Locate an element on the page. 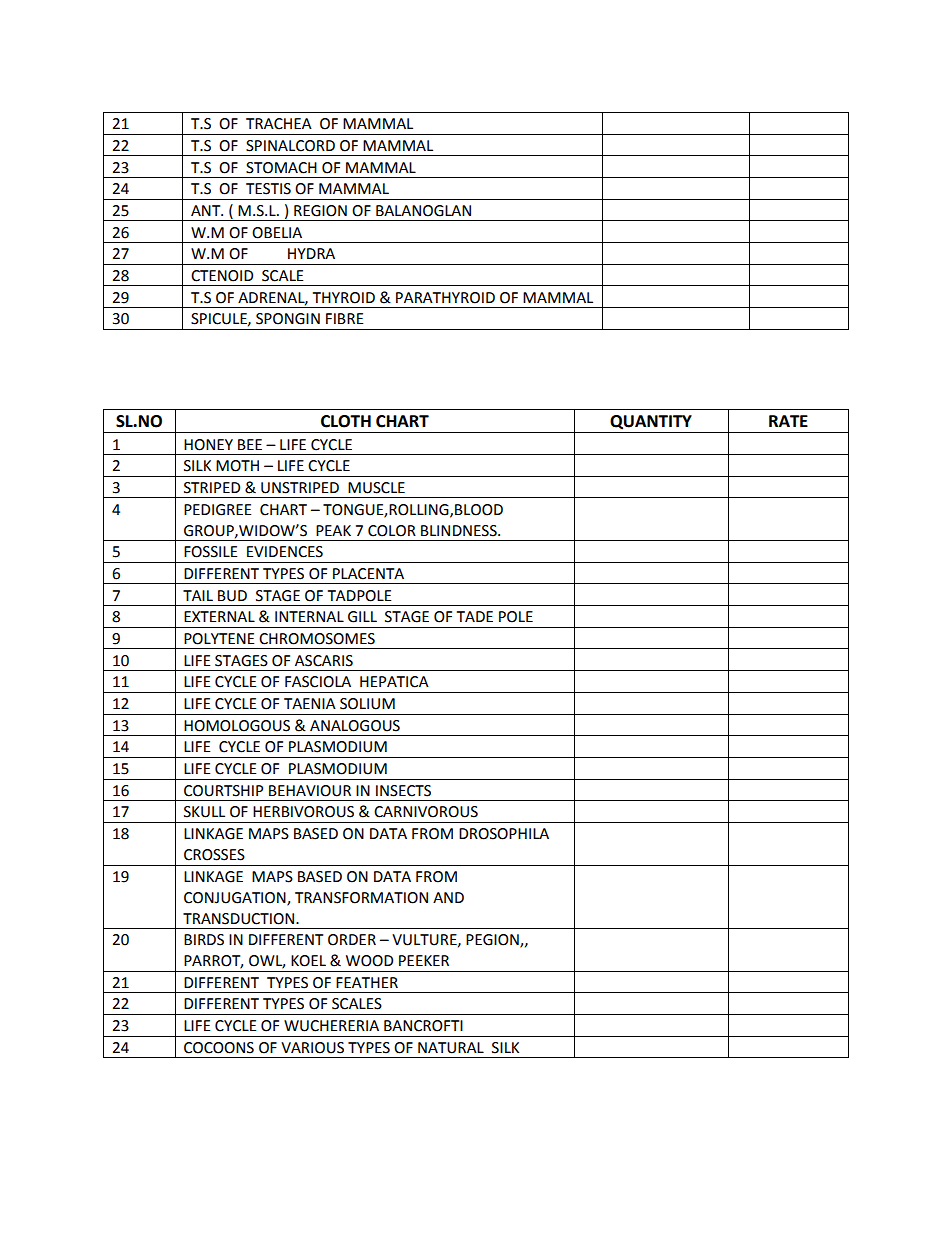 This document has height=1233, width=952. REGION is located at coordinates (320, 211).
